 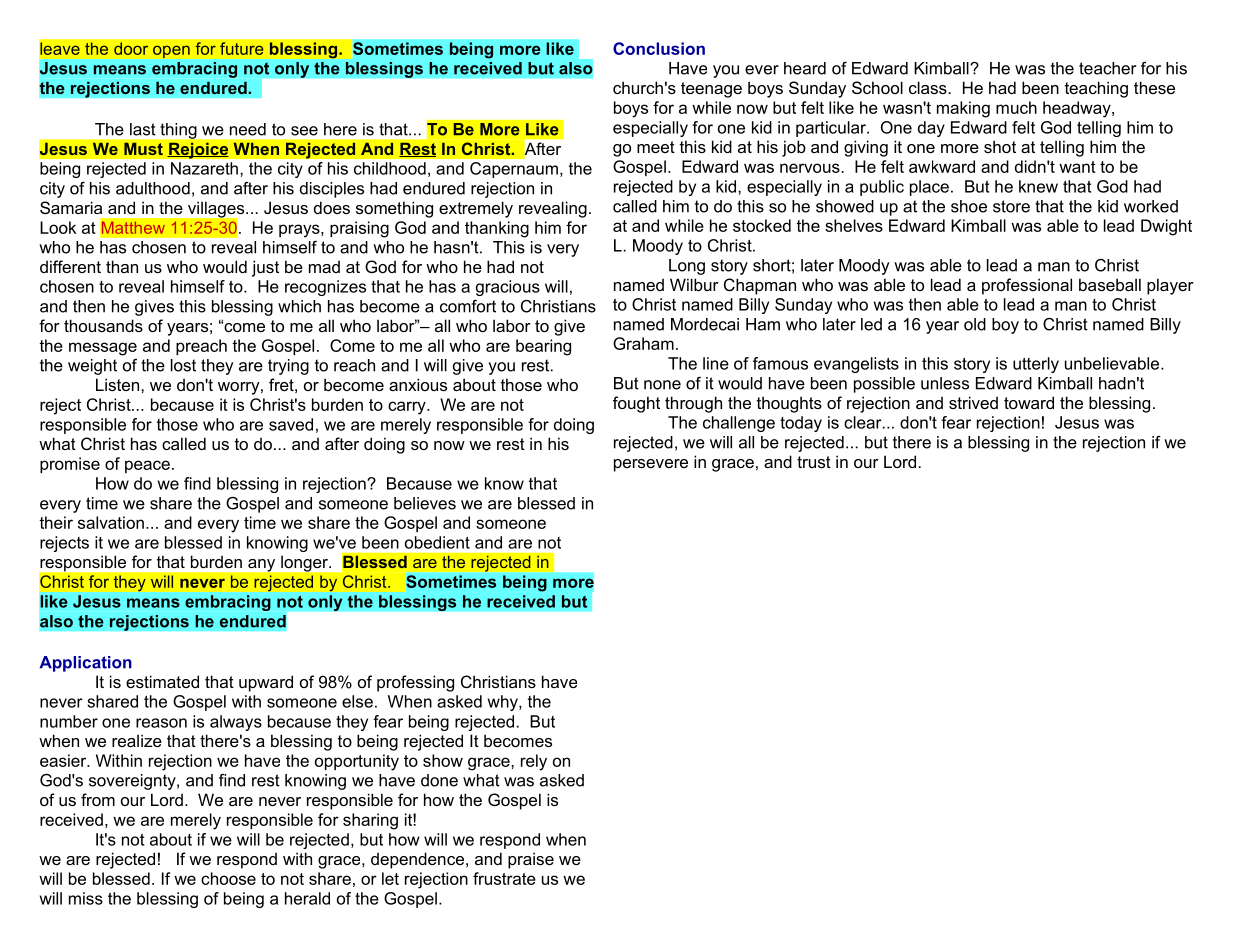 I want to click on choose, so click(x=228, y=878).
